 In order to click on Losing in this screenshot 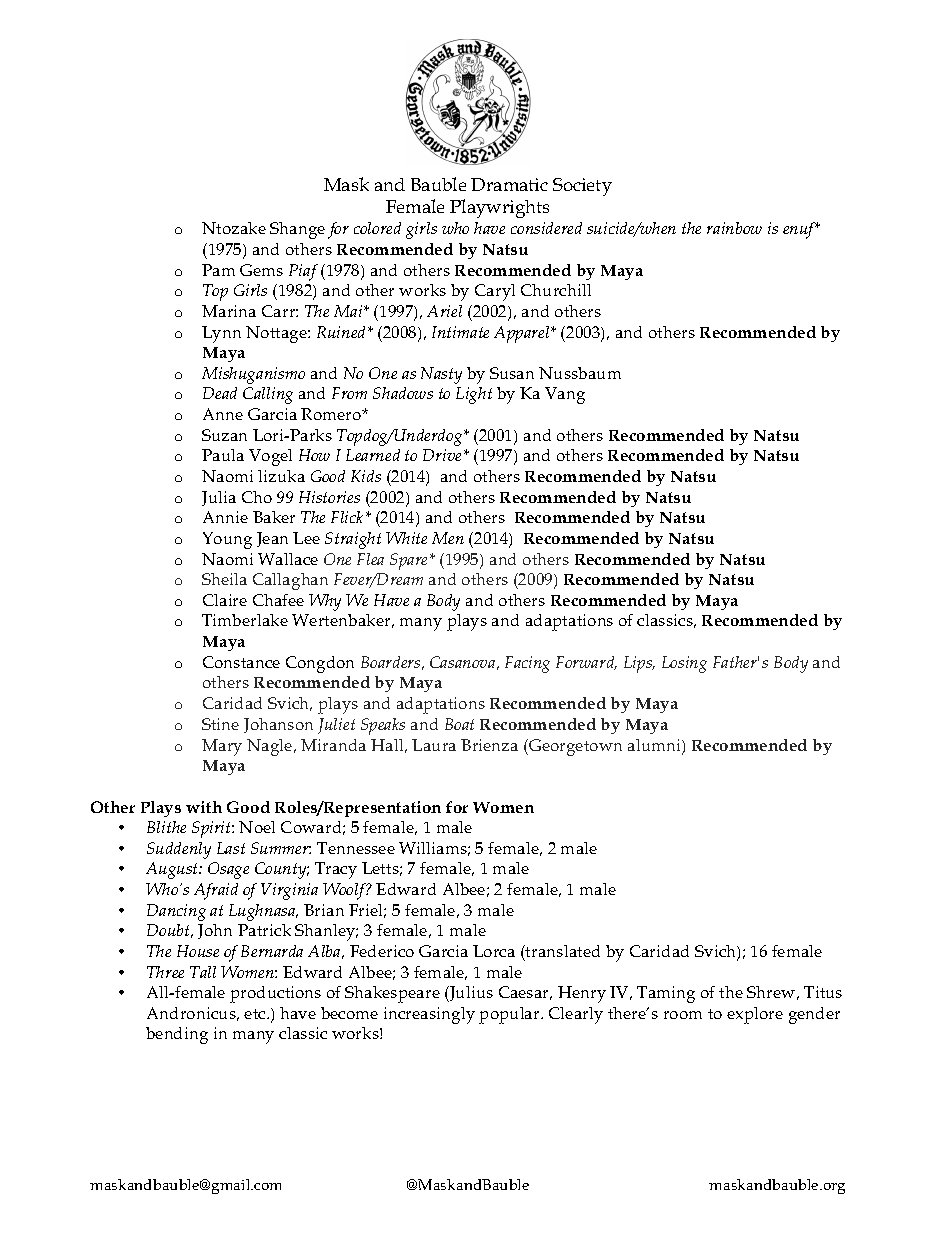, I will do `click(684, 664)`.
